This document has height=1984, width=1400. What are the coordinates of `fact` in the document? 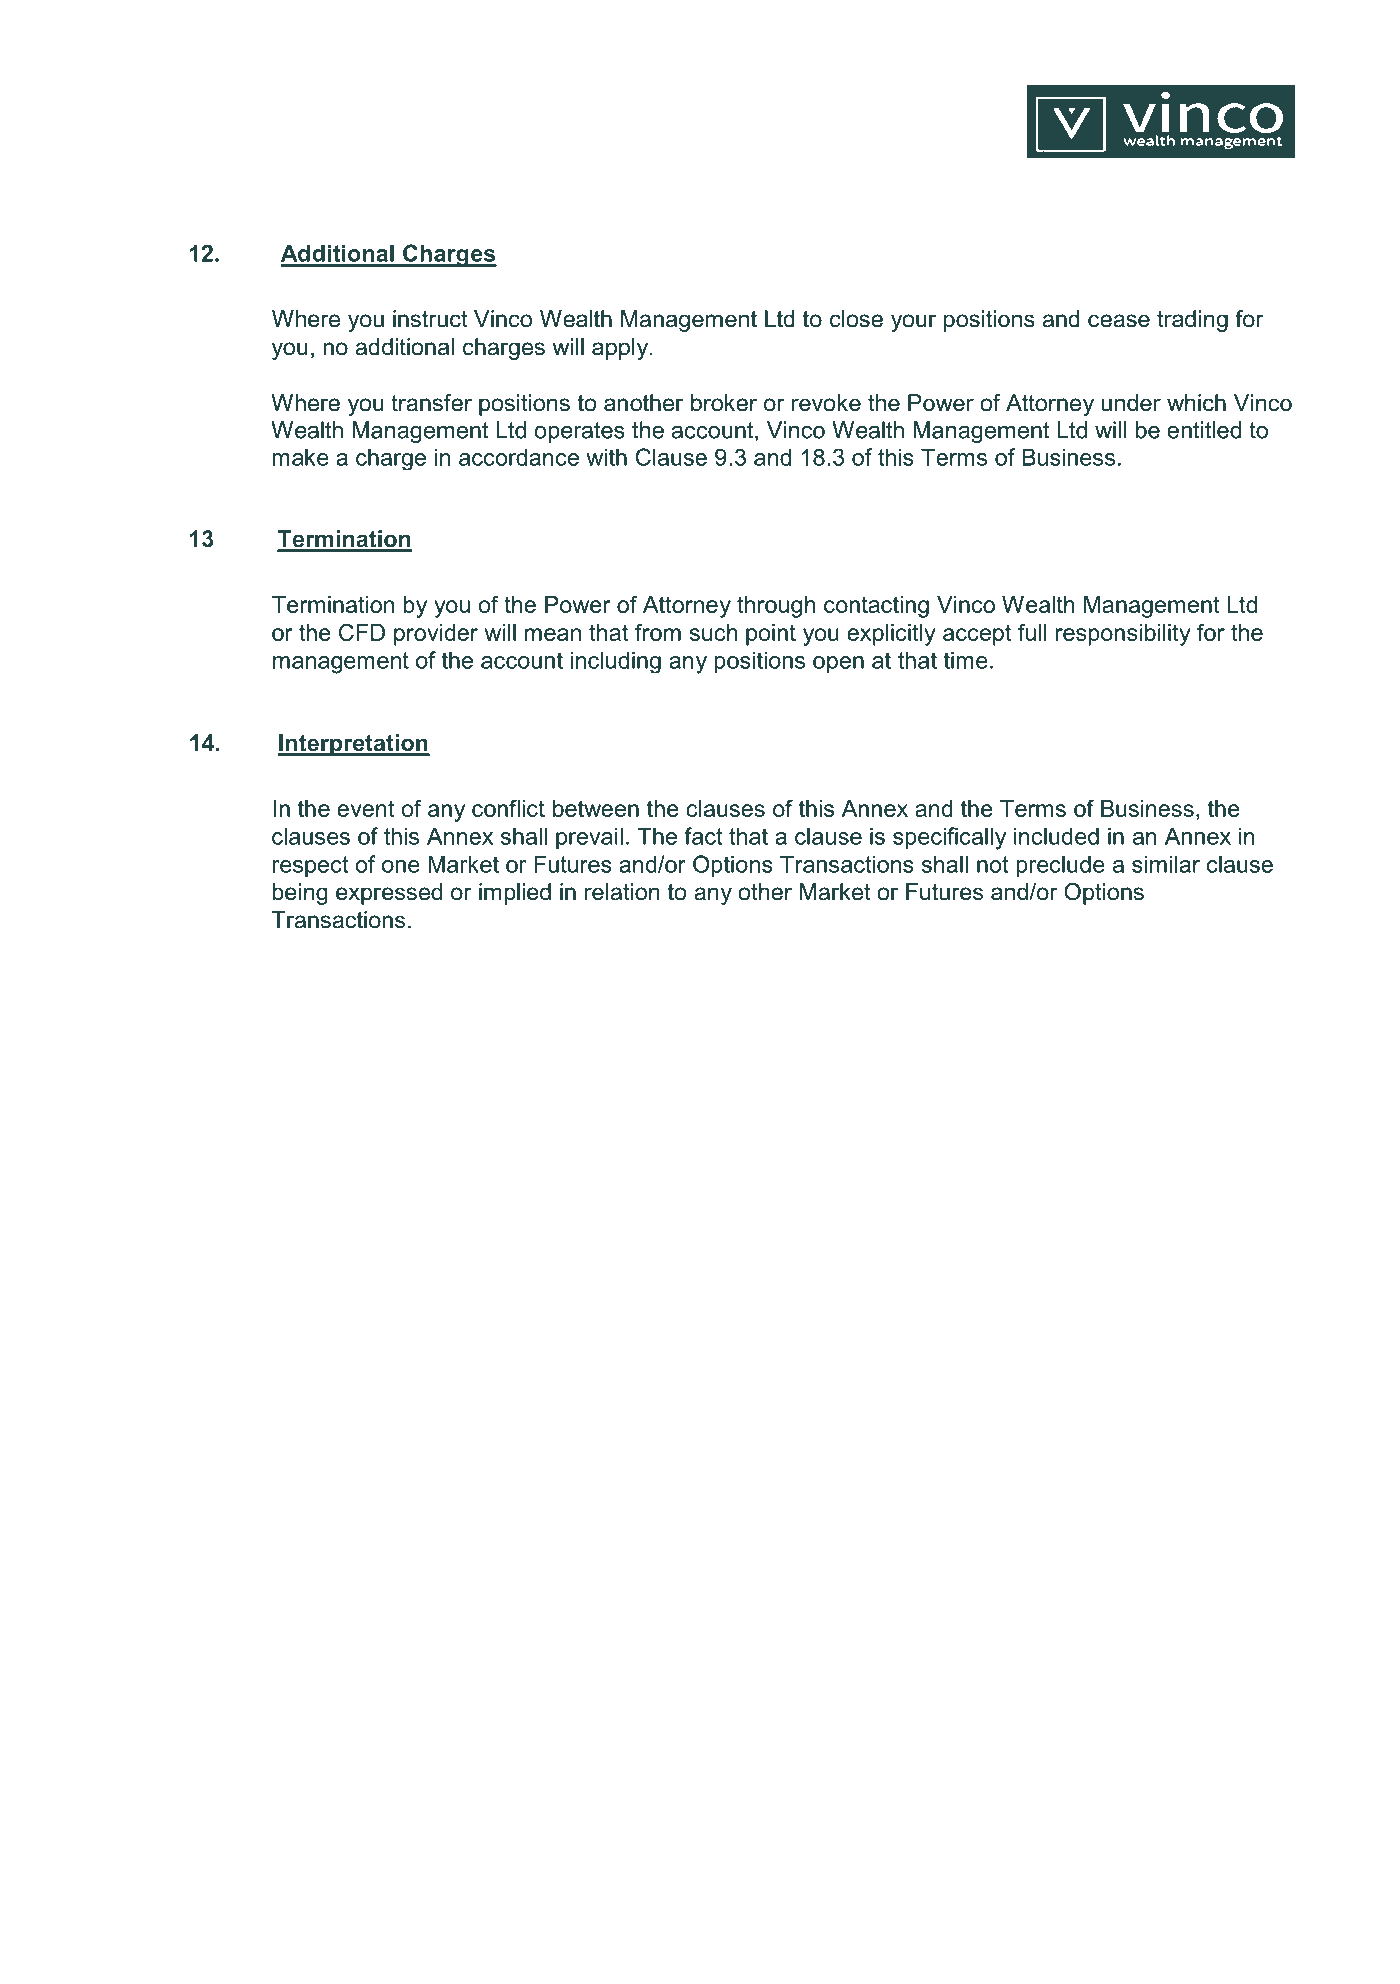 It's located at (703, 836).
